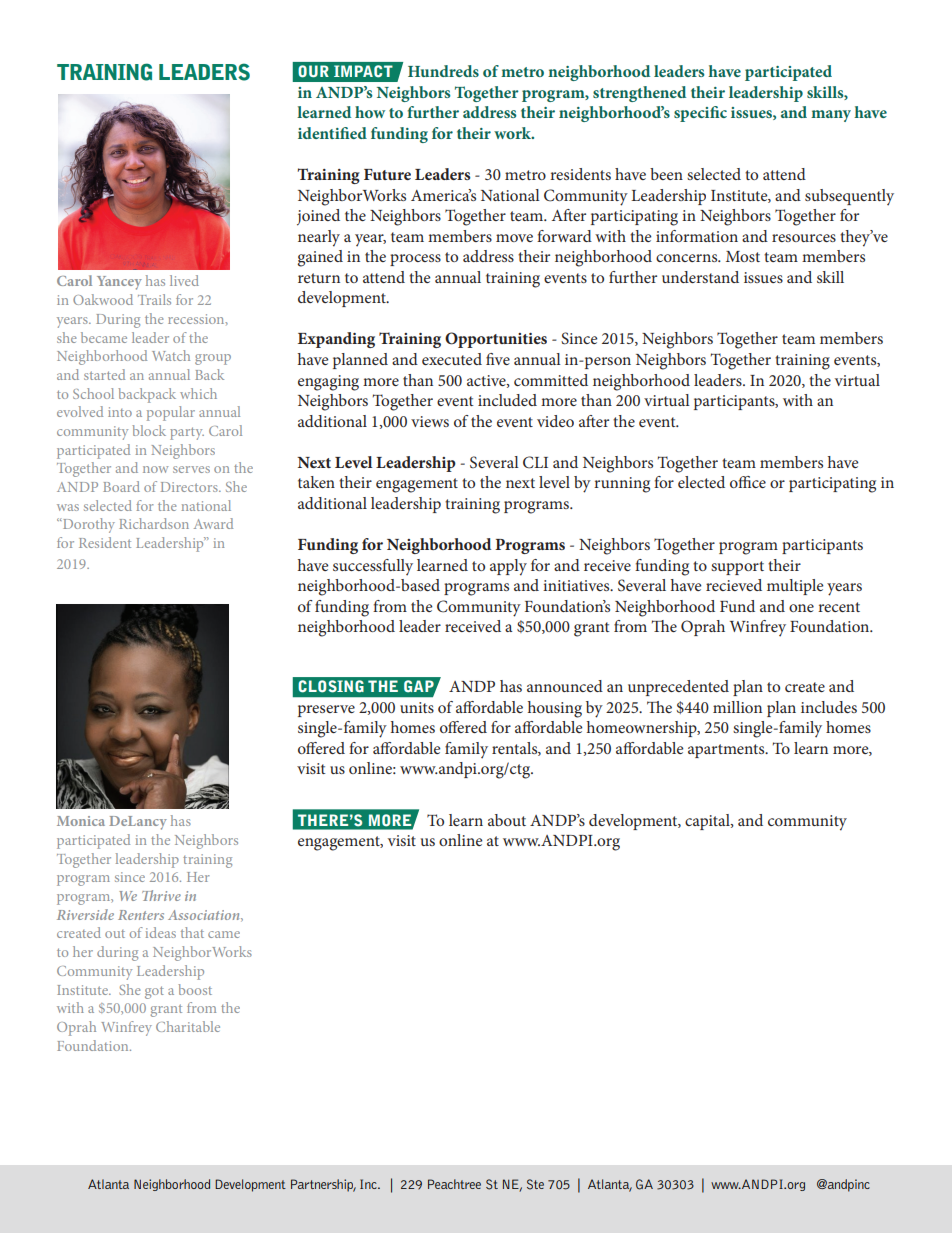 This screenshot has width=952, height=1233. What do you see at coordinates (801, 608) in the screenshot?
I see `one` at bounding box center [801, 608].
